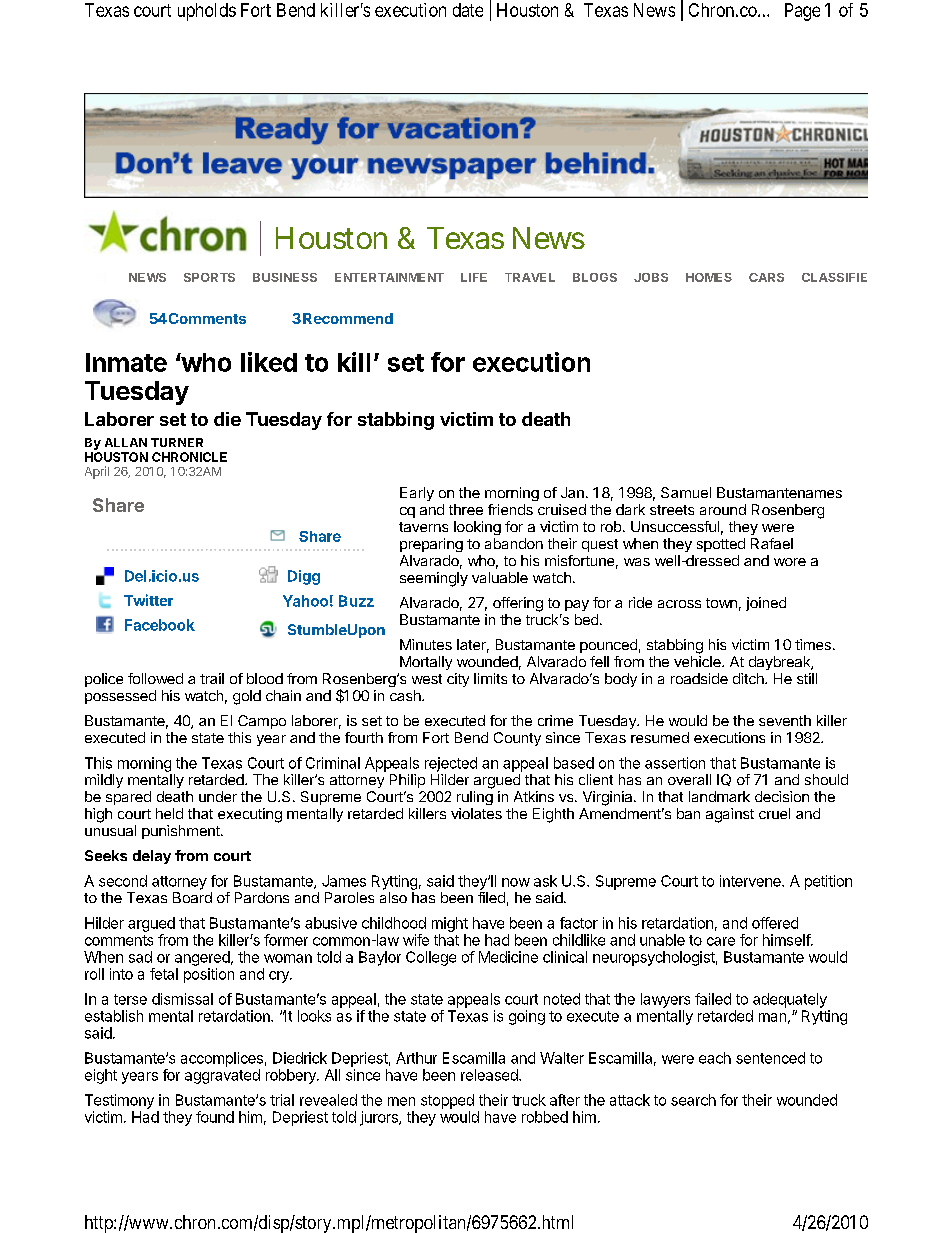 This screenshot has width=952, height=1233. What do you see at coordinates (458, 680) in the screenshot?
I see `city` at bounding box center [458, 680].
